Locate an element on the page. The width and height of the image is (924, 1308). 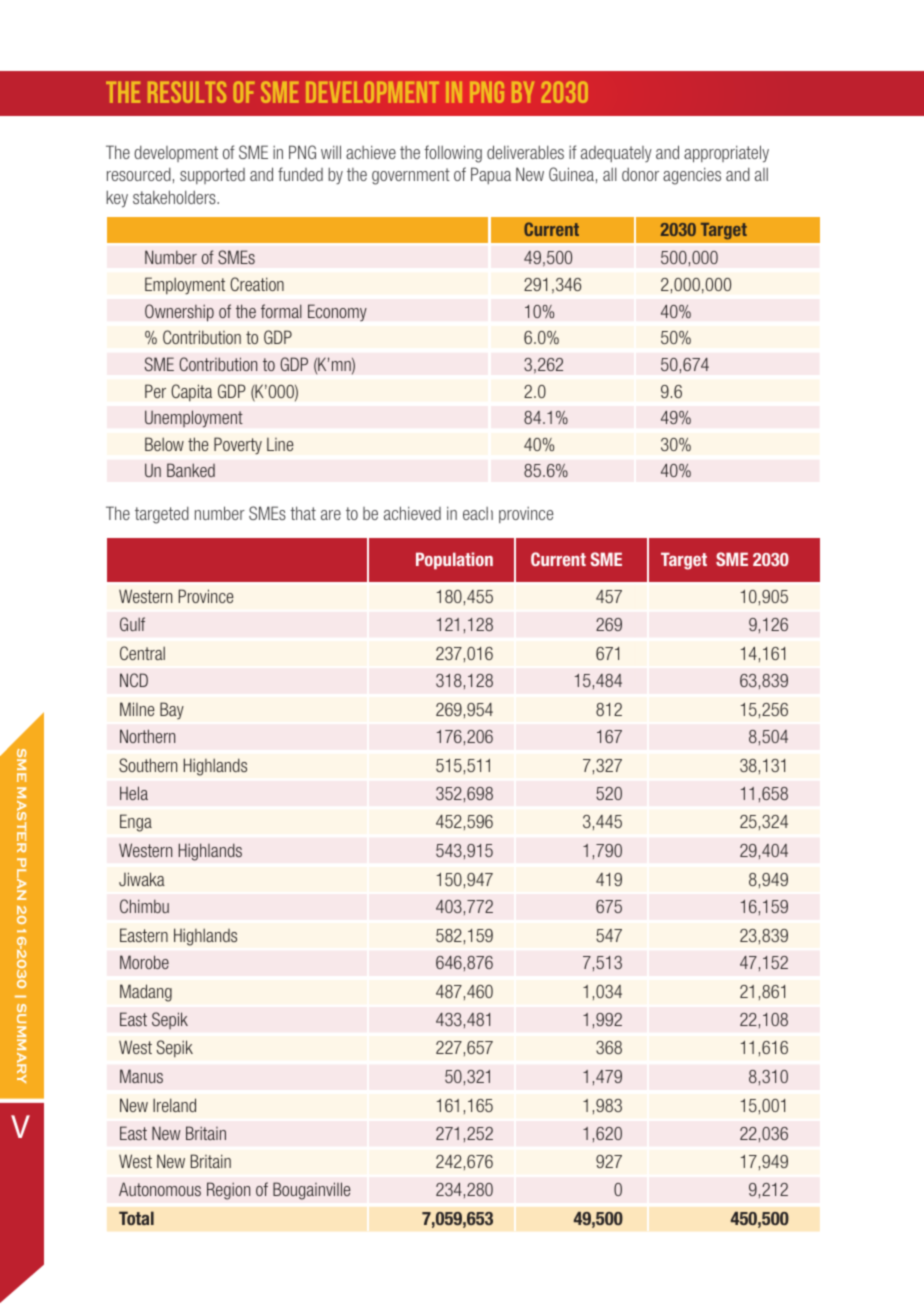
each is located at coordinates (478, 513).
